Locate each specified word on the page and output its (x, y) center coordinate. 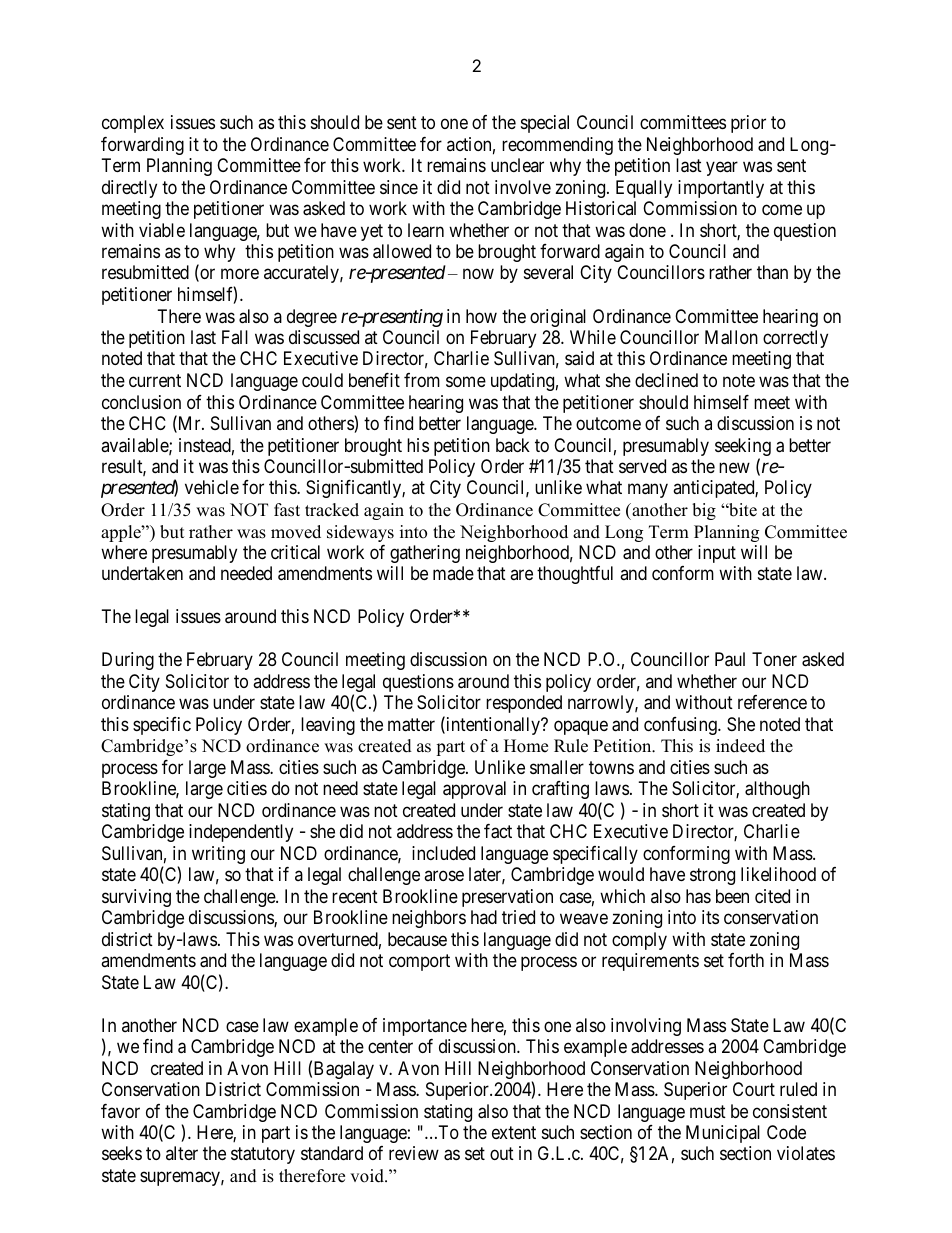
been (732, 896)
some (466, 381)
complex (133, 124)
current (155, 380)
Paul (730, 659)
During (128, 661)
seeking (743, 448)
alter (182, 1153)
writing (218, 855)
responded (524, 704)
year (722, 168)
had (484, 917)
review (414, 1153)
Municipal (723, 1134)
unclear (517, 165)
